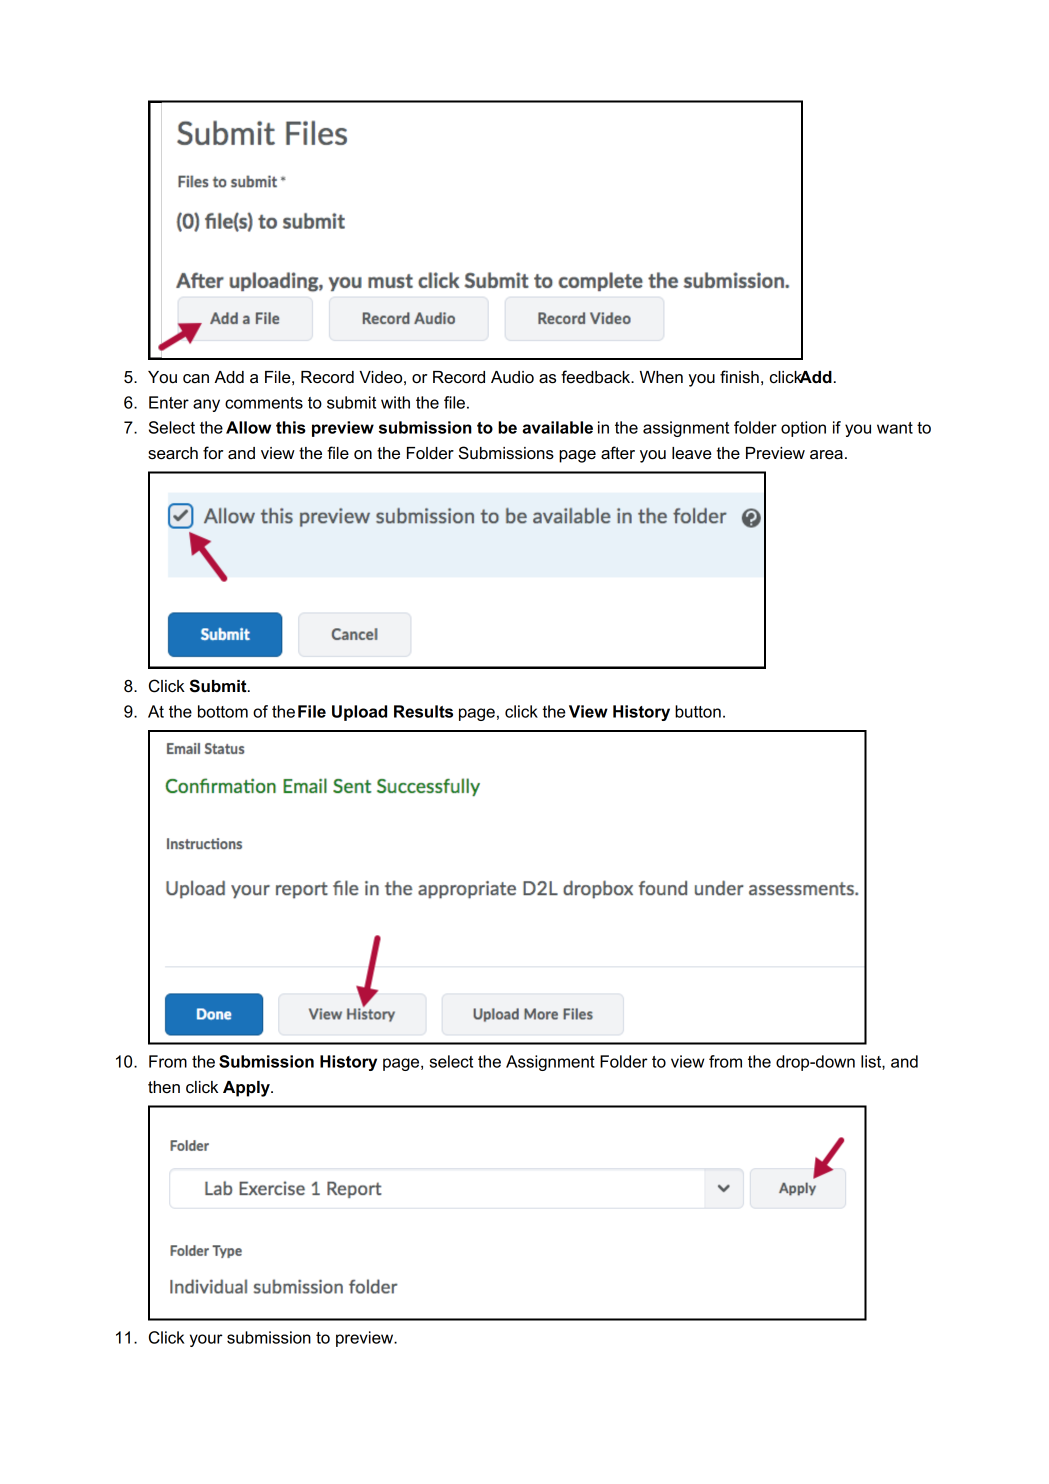 Image resolution: width=1049 pixels, height=1484 pixels. I want to click on search, so click(173, 453).
